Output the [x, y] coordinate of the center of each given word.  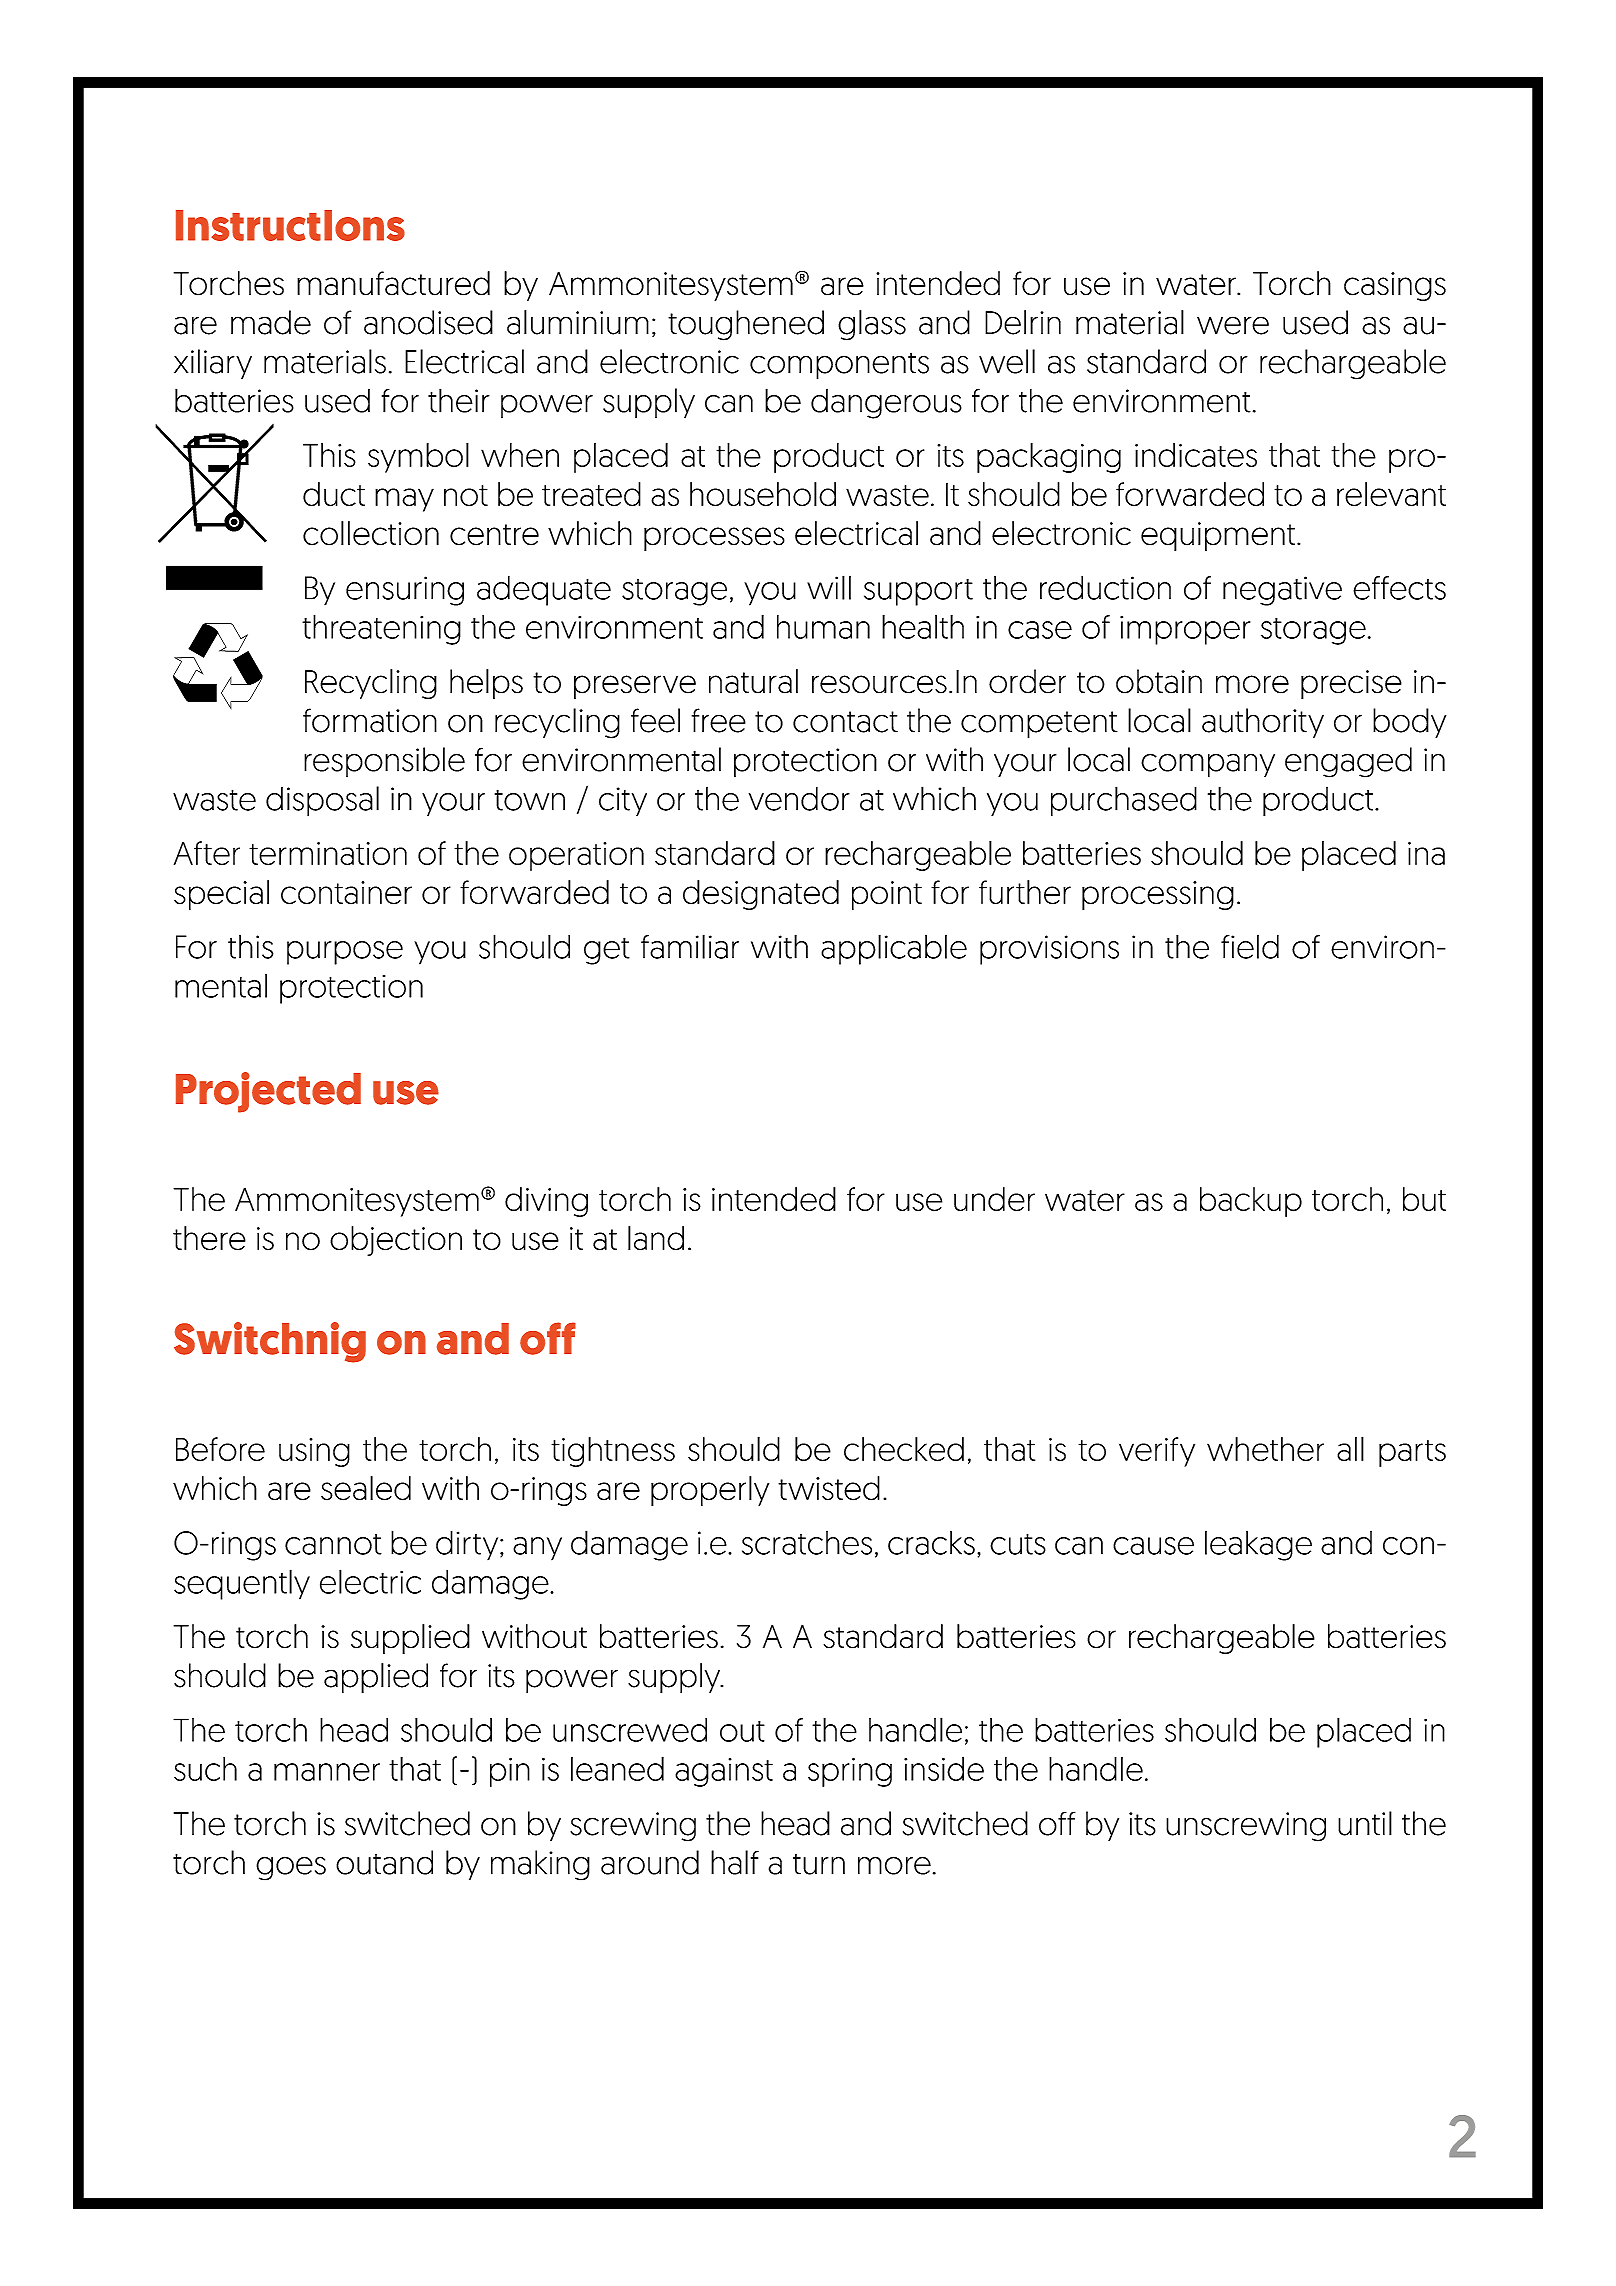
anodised [428, 322]
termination [328, 854]
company [1208, 765]
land [656, 1238]
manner [327, 1772]
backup [1251, 1202]
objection [396, 1241]
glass [872, 325]
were [1233, 325]
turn [819, 1864]
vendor [799, 798]
